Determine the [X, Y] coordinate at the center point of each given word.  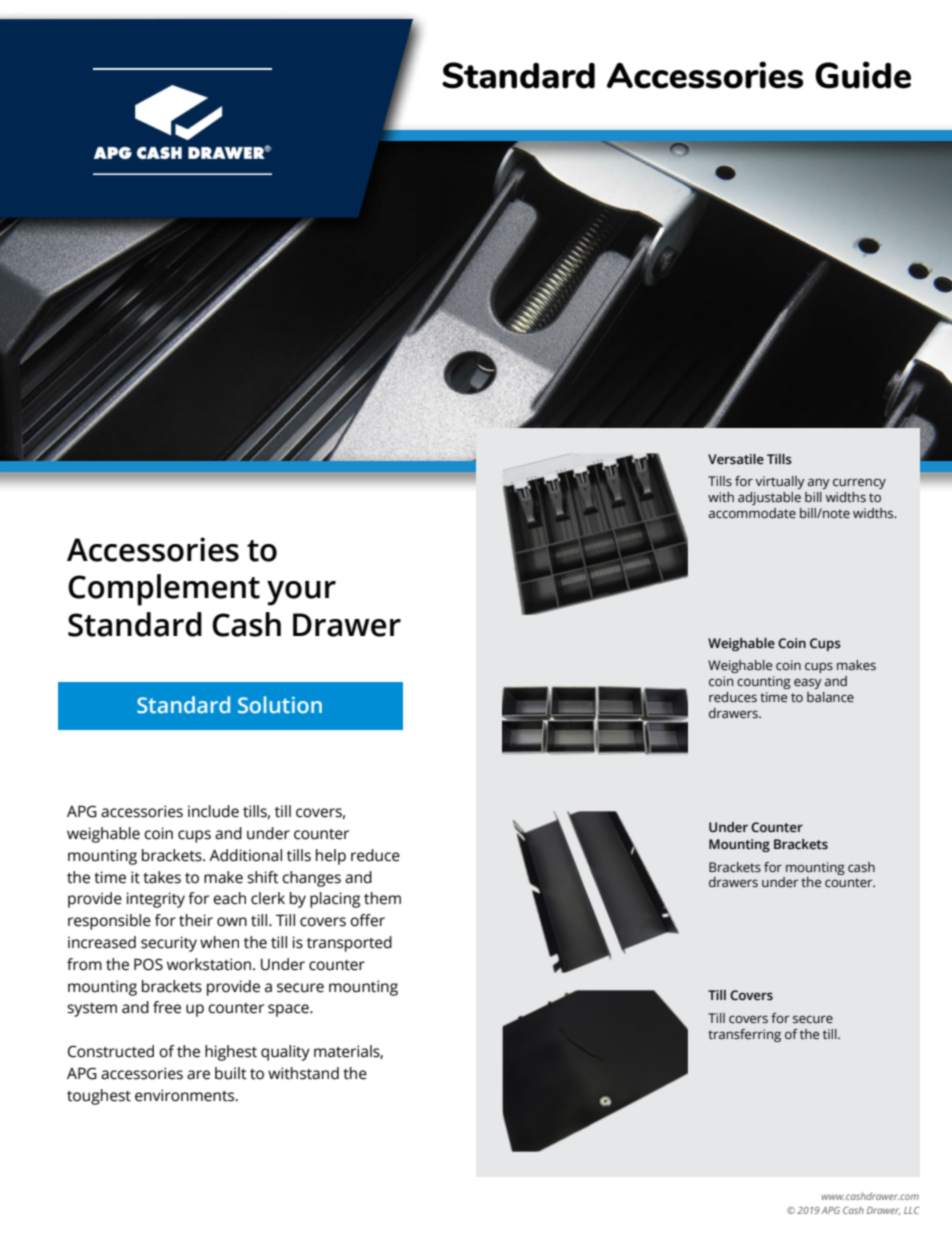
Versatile [736, 459]
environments [186, 1095]
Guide [863, 75]
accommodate [752, 513]
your [301, 593]
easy [808, 683]
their [196, 920]
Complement [164, 590]
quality [285, 1053]
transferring [744, 1035]
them [382, 898]
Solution [280, 705]
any [819, 483]
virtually [780, 482]
